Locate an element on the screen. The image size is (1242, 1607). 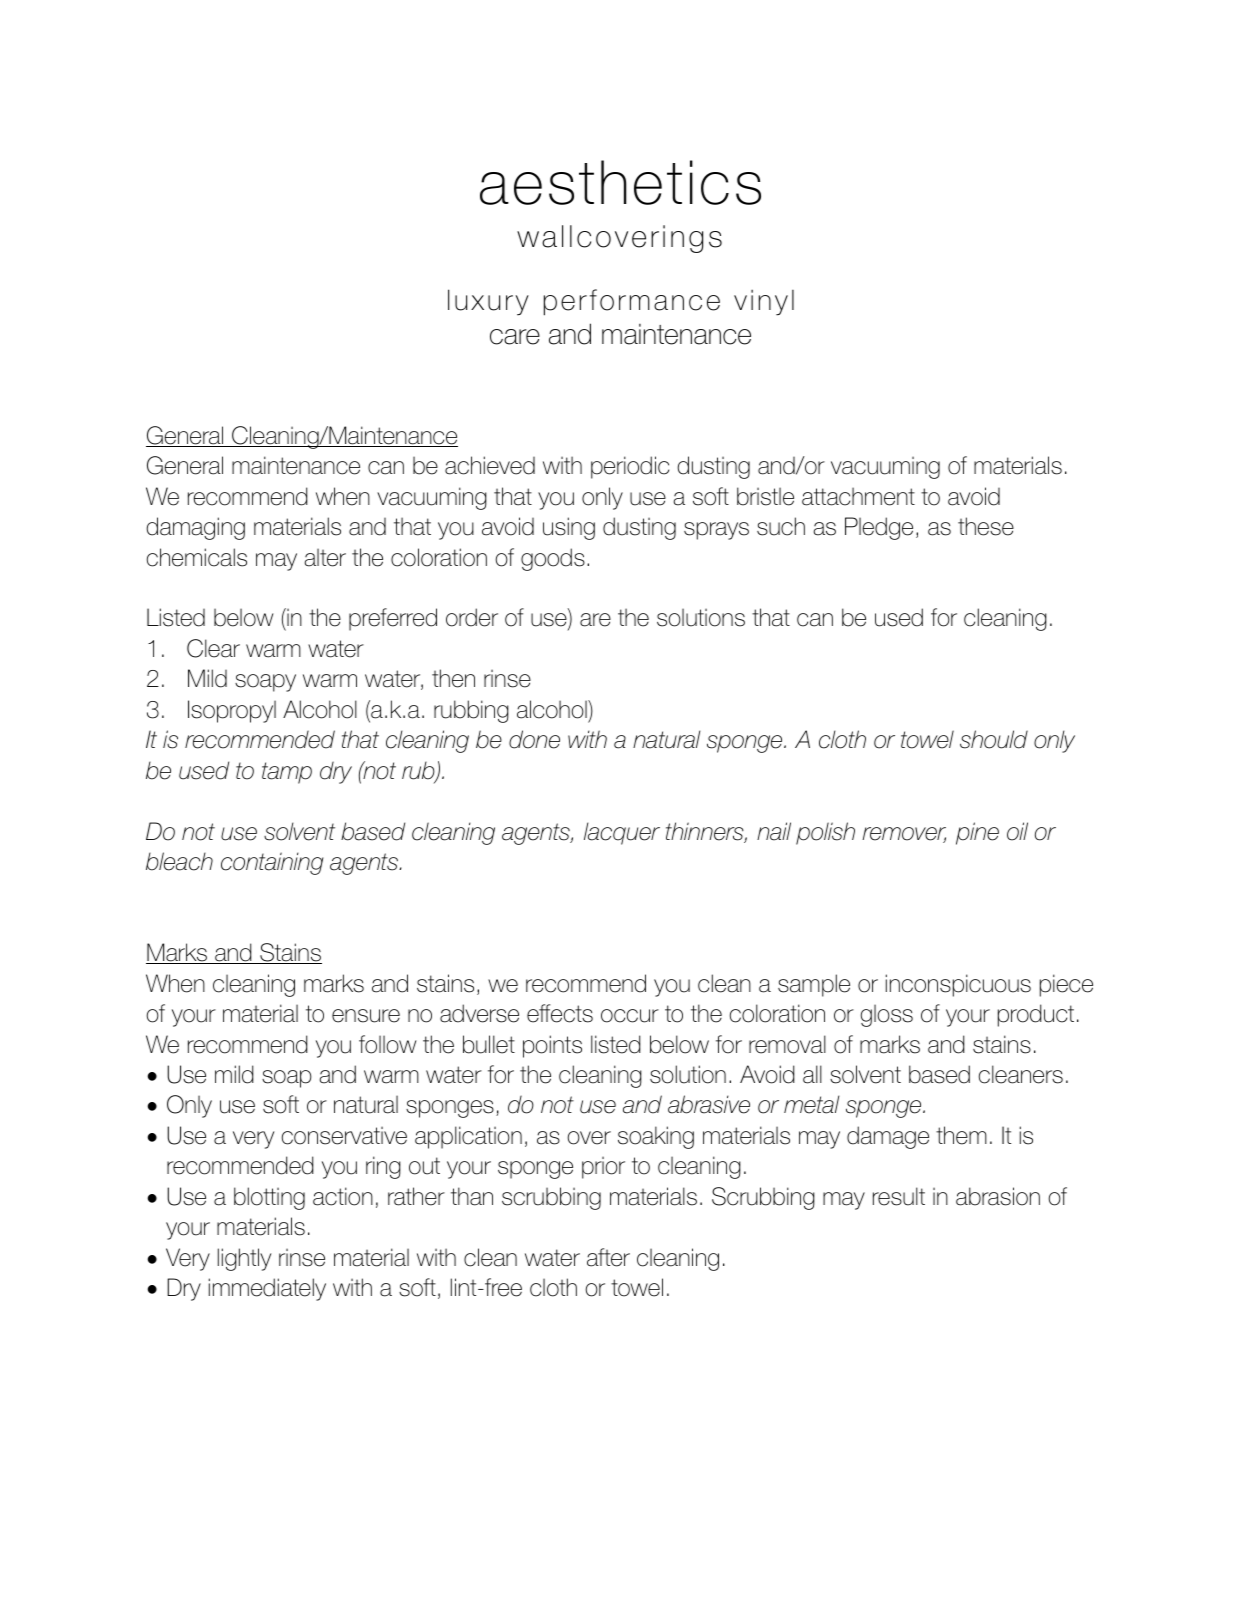
lightly is located at coordinates (244, 1259).
